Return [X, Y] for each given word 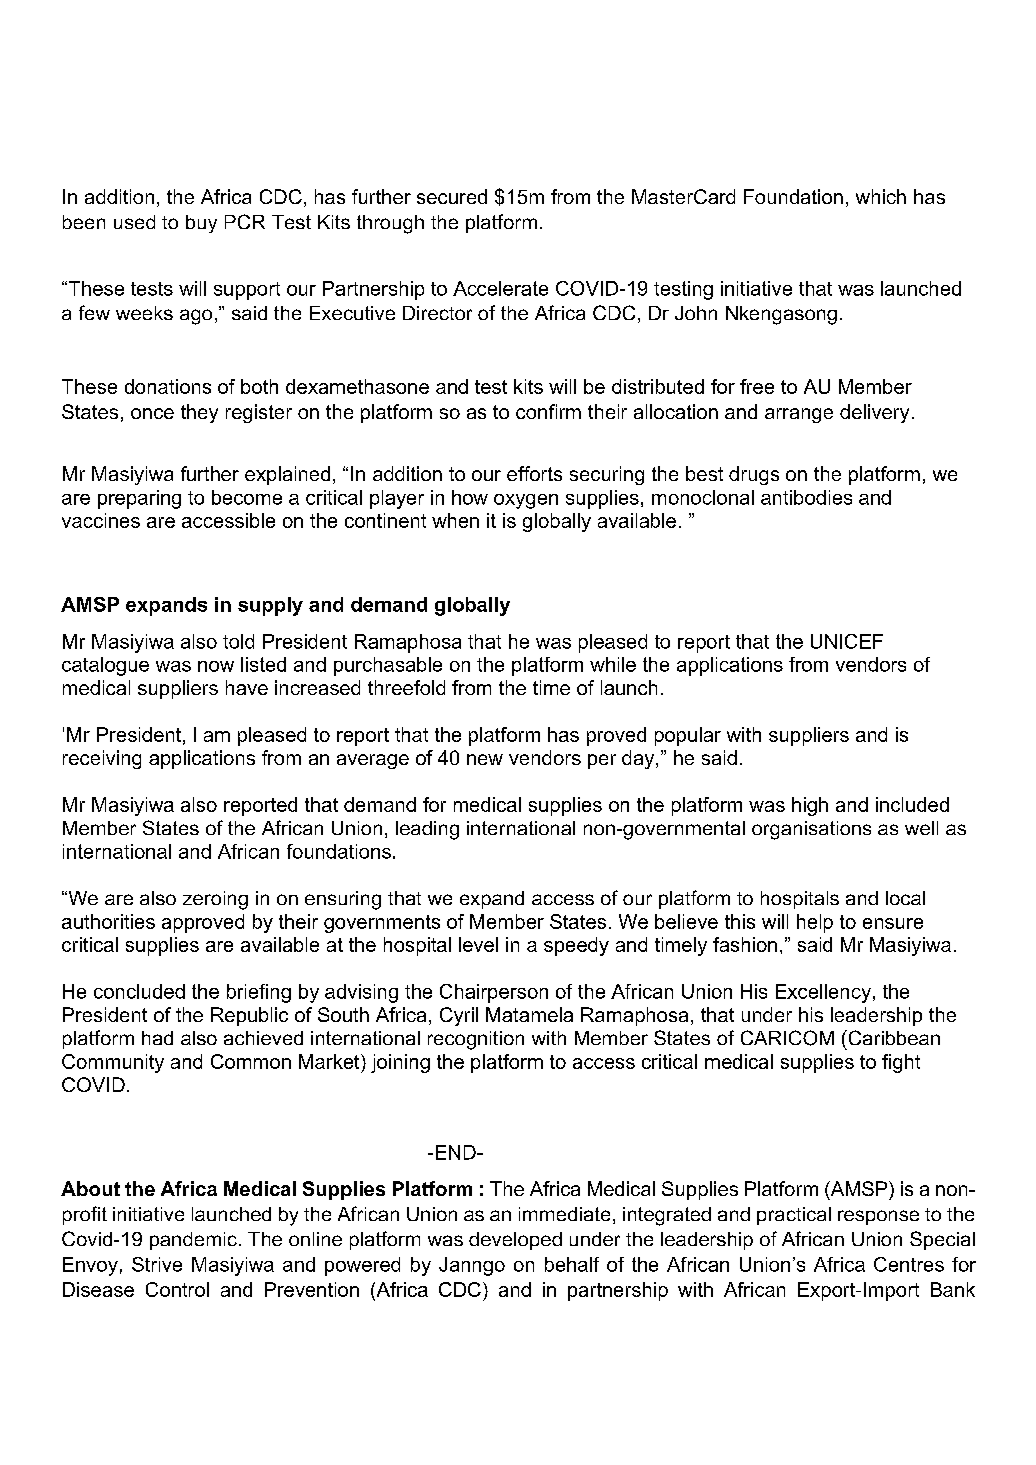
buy [201, 224]
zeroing [215, 900]
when [455, 520]
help [815, 923]
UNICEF [847, 641]
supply [270, 606]
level [478, 944]
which [881, 196]
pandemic [193, 1241]
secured [452, 196]
